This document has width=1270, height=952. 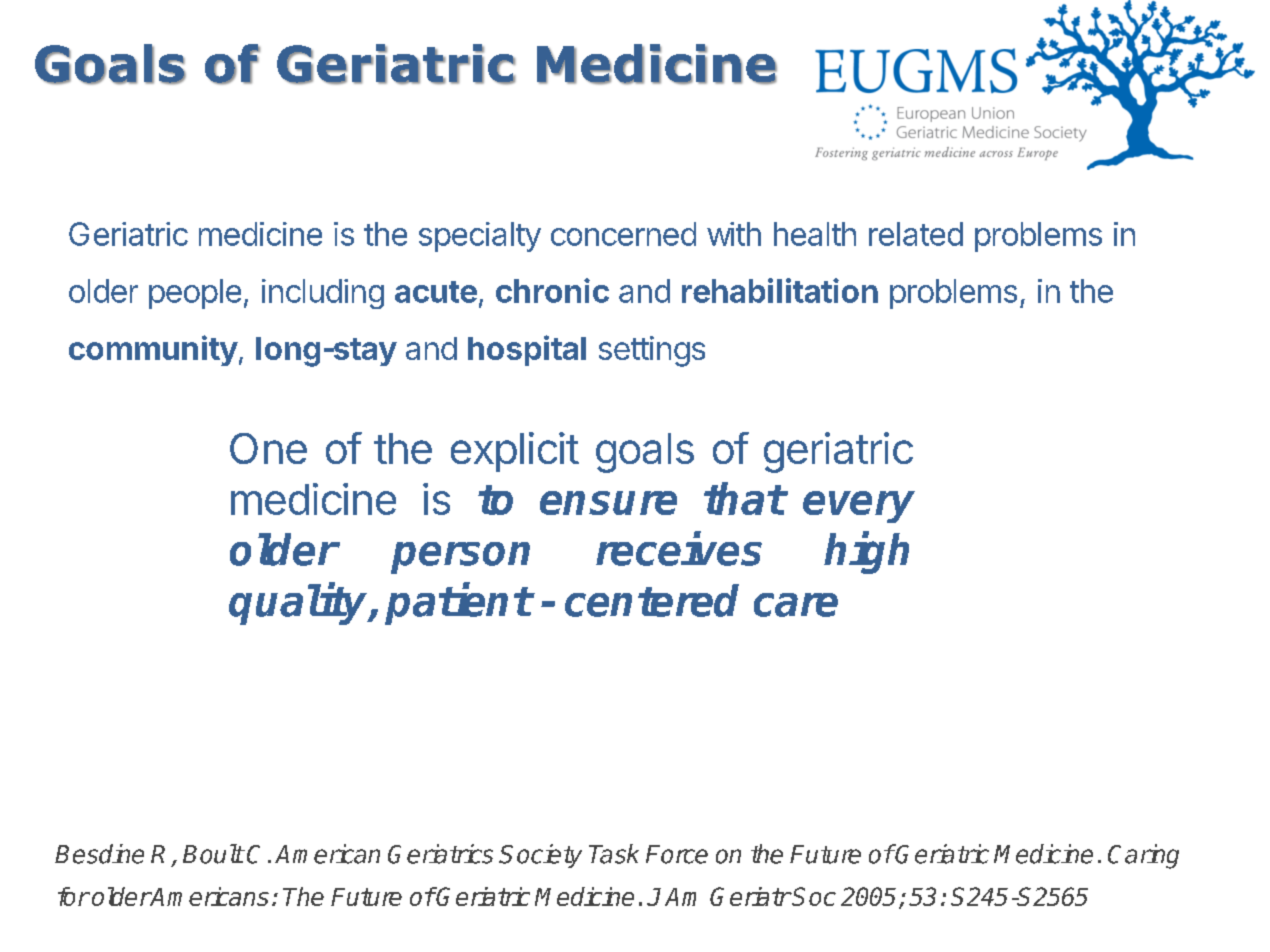 I want to click on high, so click(x=866, y=553).
